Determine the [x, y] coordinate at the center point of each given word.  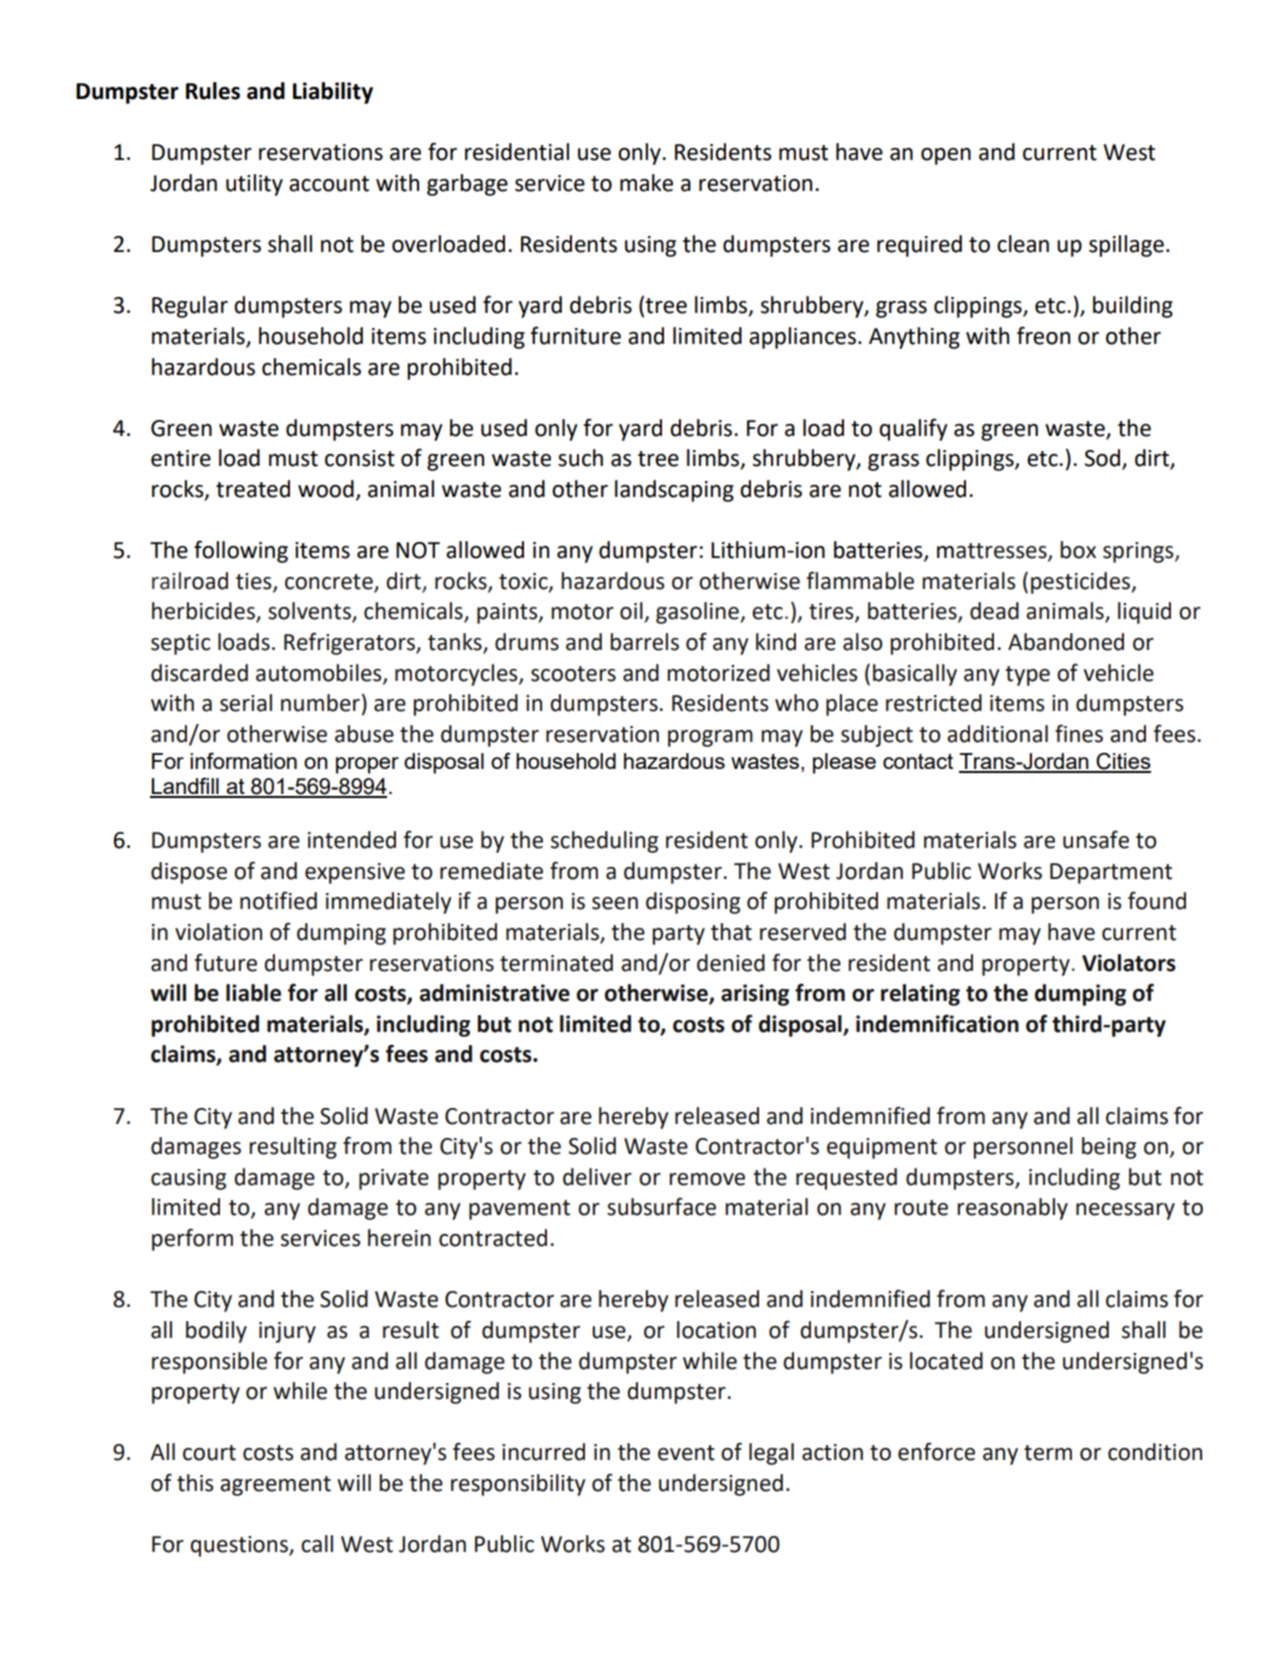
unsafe [1096, 839]
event [686, 1453]
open [946, 156]
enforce [936, 1451]
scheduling [604, 842]
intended [352, 840]
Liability [333, 93]
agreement [275, 1486]
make [646, 183]
